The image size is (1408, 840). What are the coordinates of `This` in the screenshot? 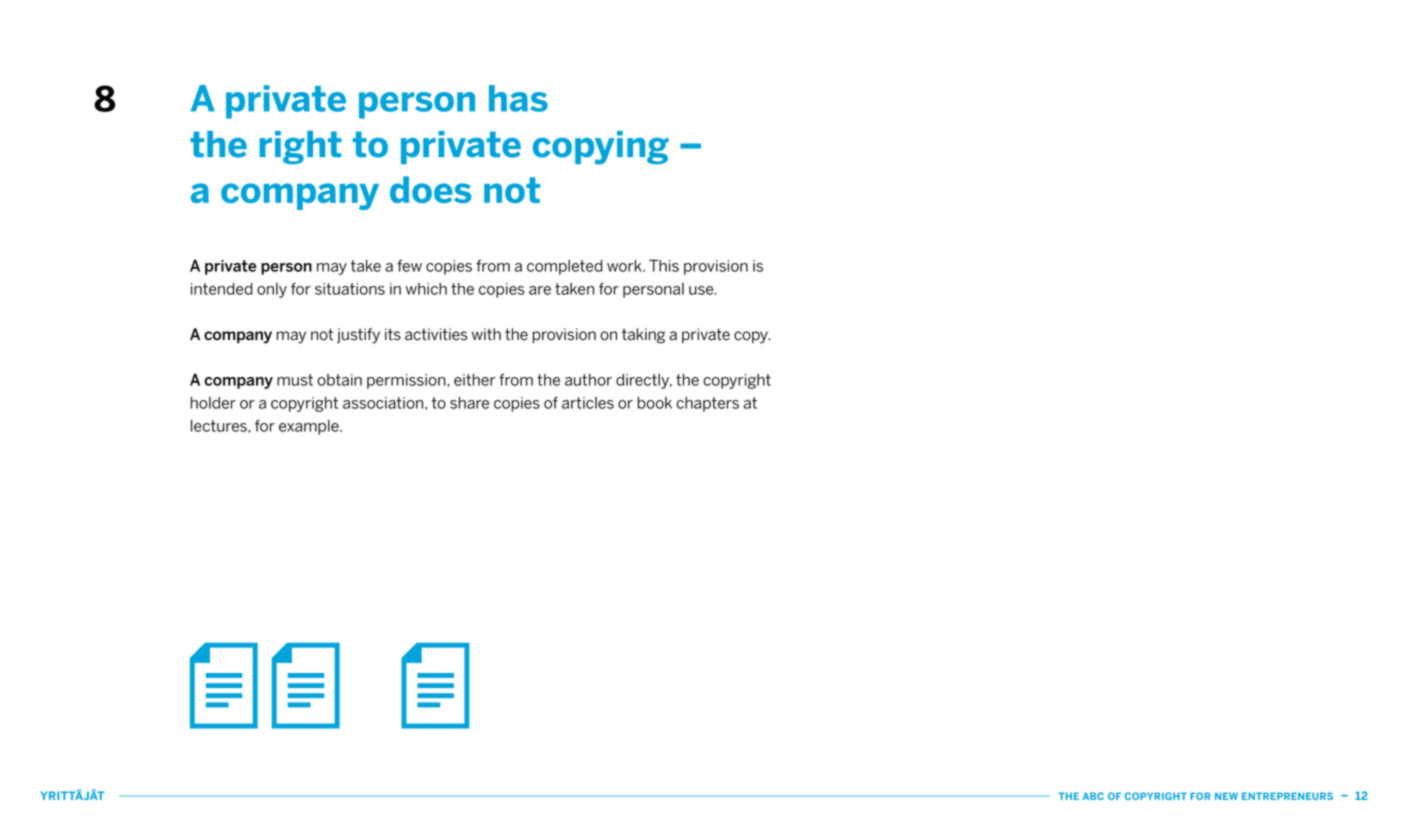 It's located at (664, 265).
